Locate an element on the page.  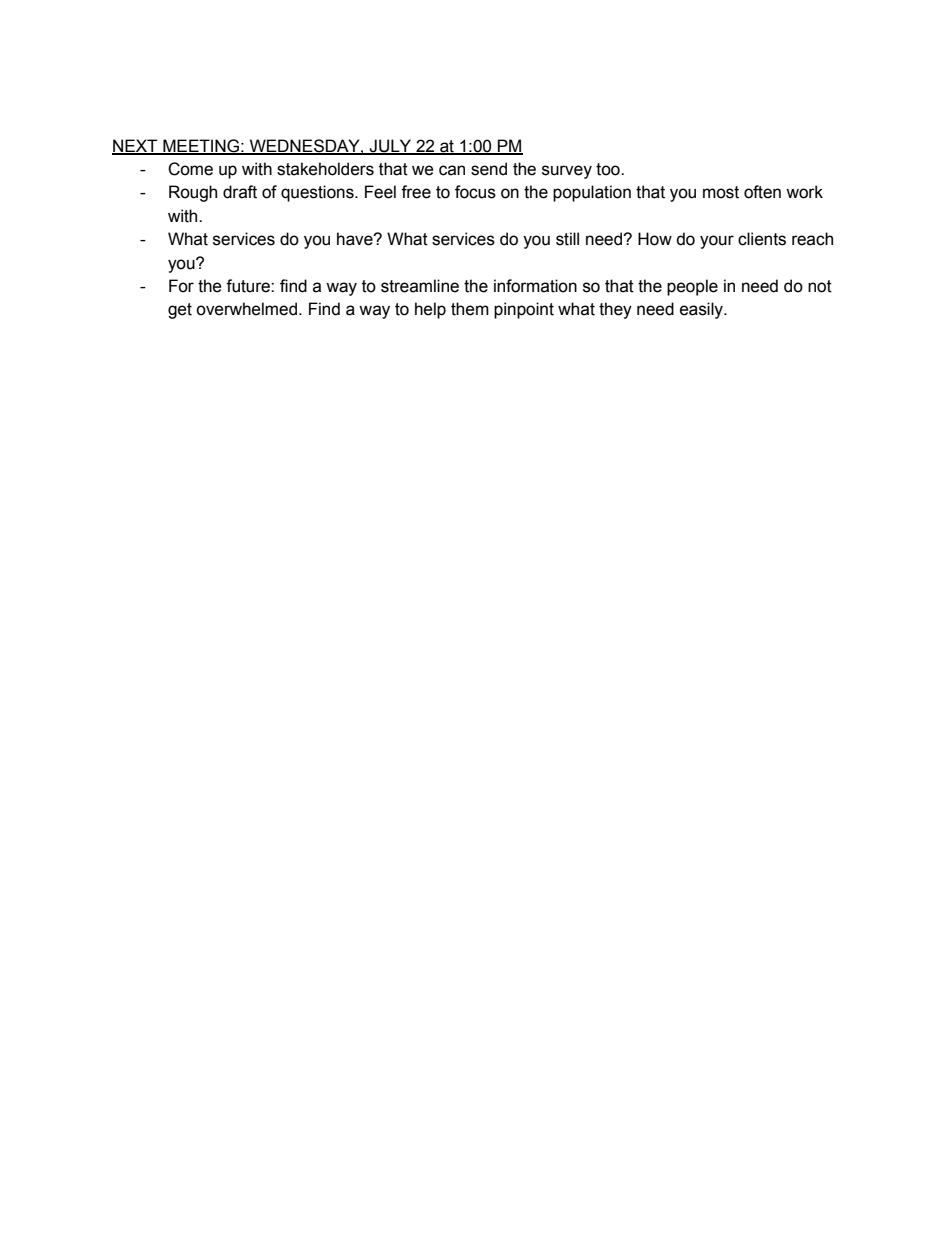
clients is located at coordinates (762, 239).
